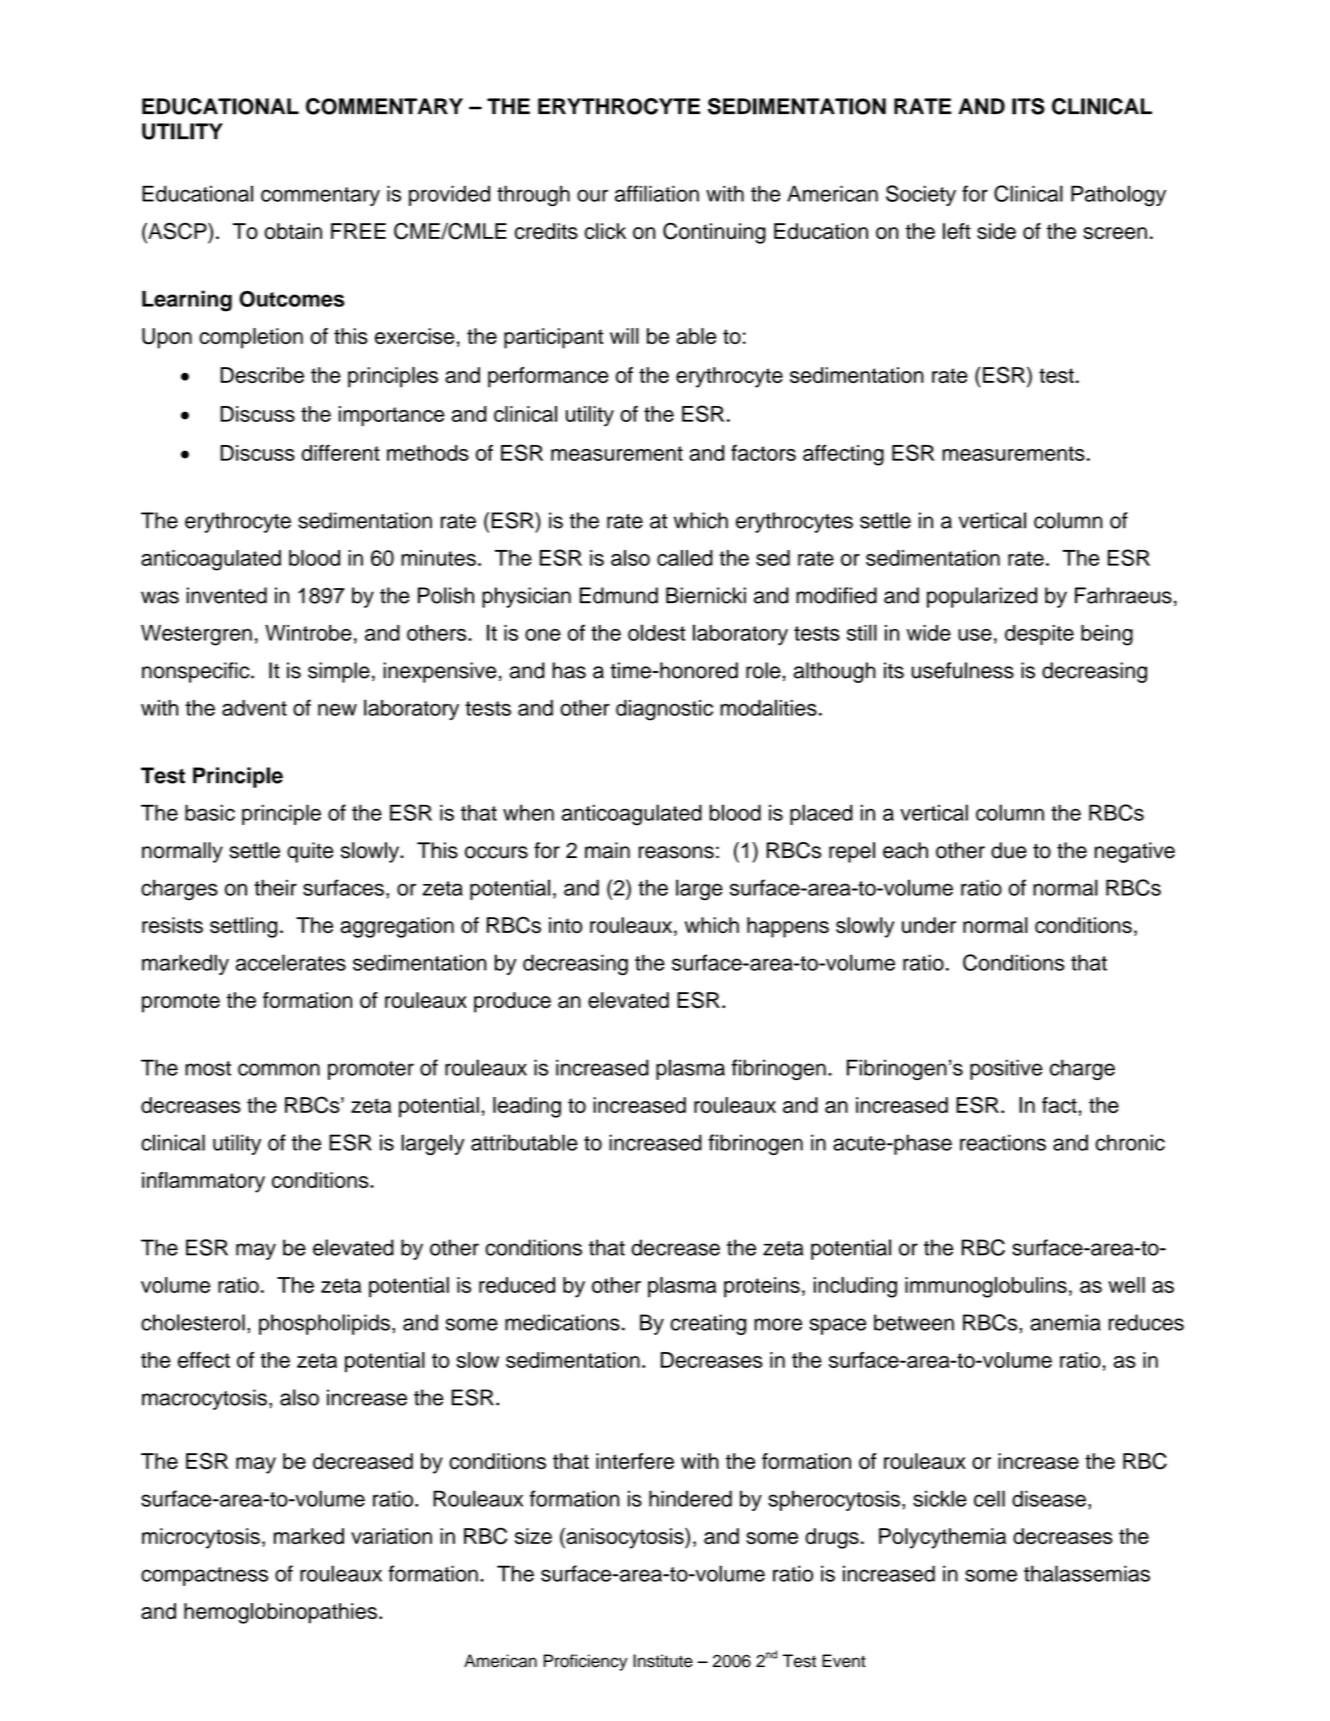 The height and width of the document is (1721, 1330). Describe the element at coordinates (605, 231) in the document. I see `click` at that location.
